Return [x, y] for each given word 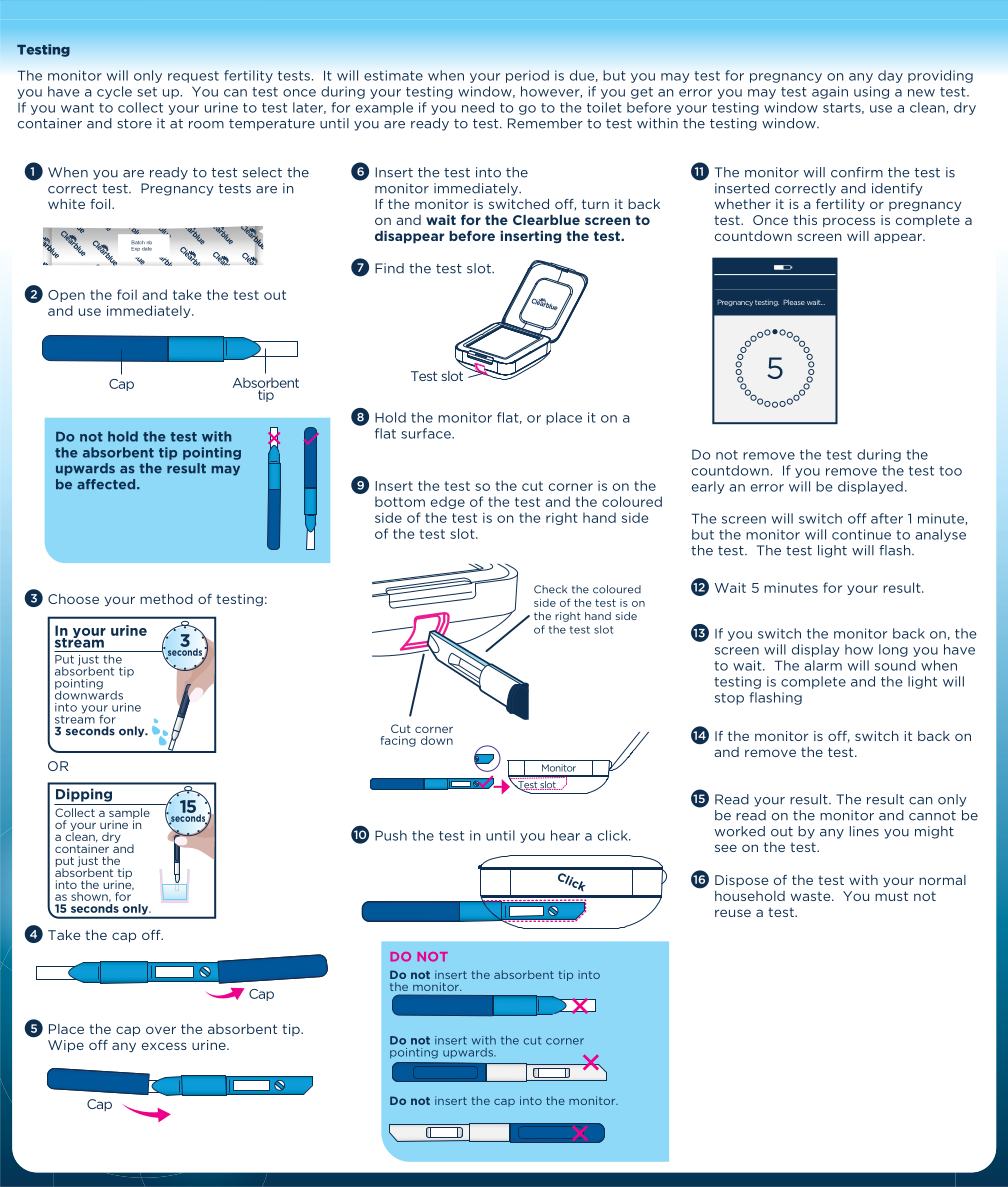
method [166, 599]
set [147, 92]
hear [565, 835]
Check [550, 589]
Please [794, 302]
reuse [733, 913]
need [478, 107]
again [830, 92]
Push [391, 835]
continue [861, 534]
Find [389, 268]
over [161, 1030]
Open [66, 296]
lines [864, 831]
